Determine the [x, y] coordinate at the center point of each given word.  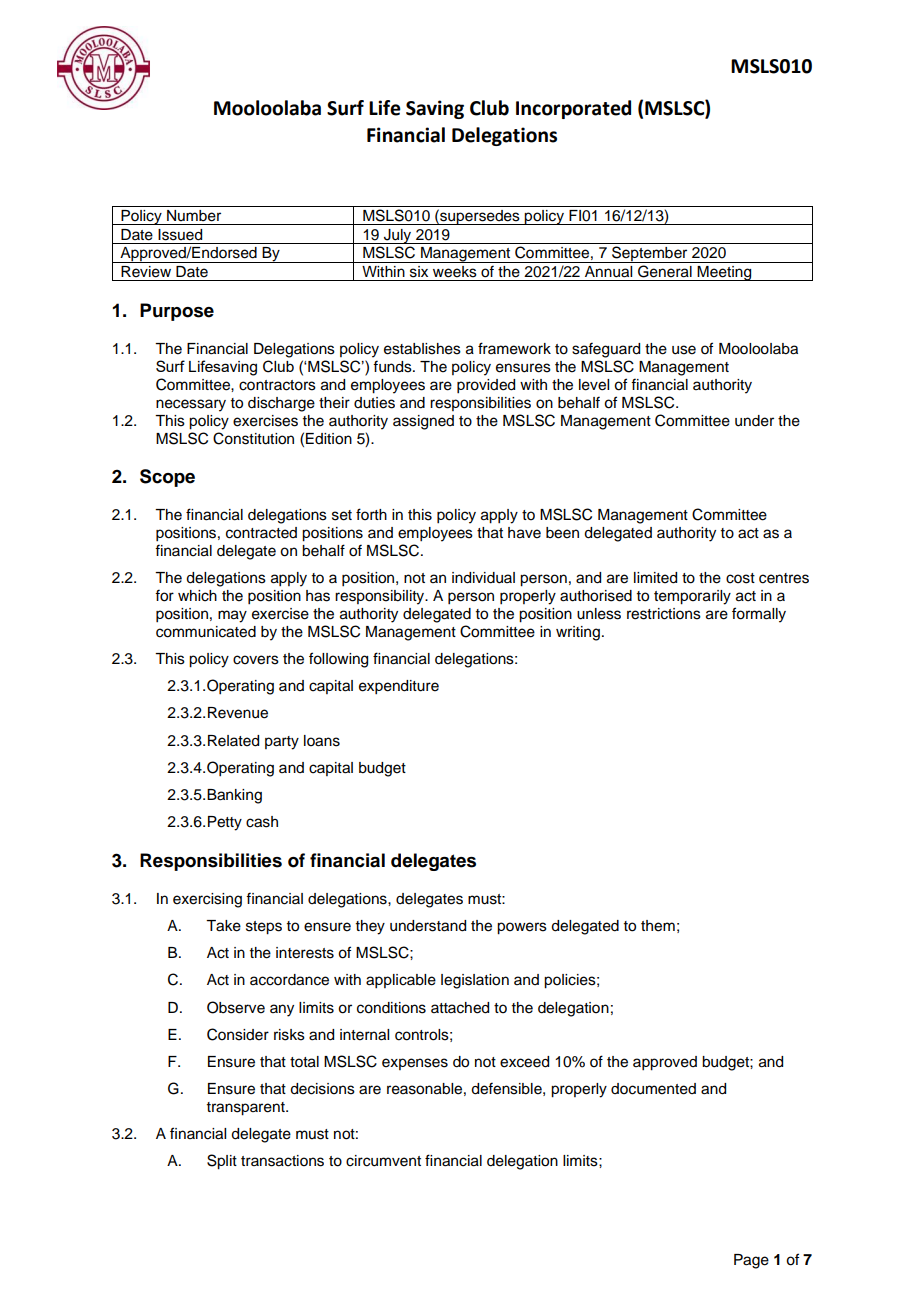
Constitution [253, 438]
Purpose [177, 312]
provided [486, 386]
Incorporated [573, 109]
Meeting [725, 273]
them [658, 926]
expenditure [399, 687]
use [684, 350]
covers [256, 660]
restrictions [664, 614]
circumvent [383, 1161]
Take [223, 926]
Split [222, 1162]
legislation [475, 981]
